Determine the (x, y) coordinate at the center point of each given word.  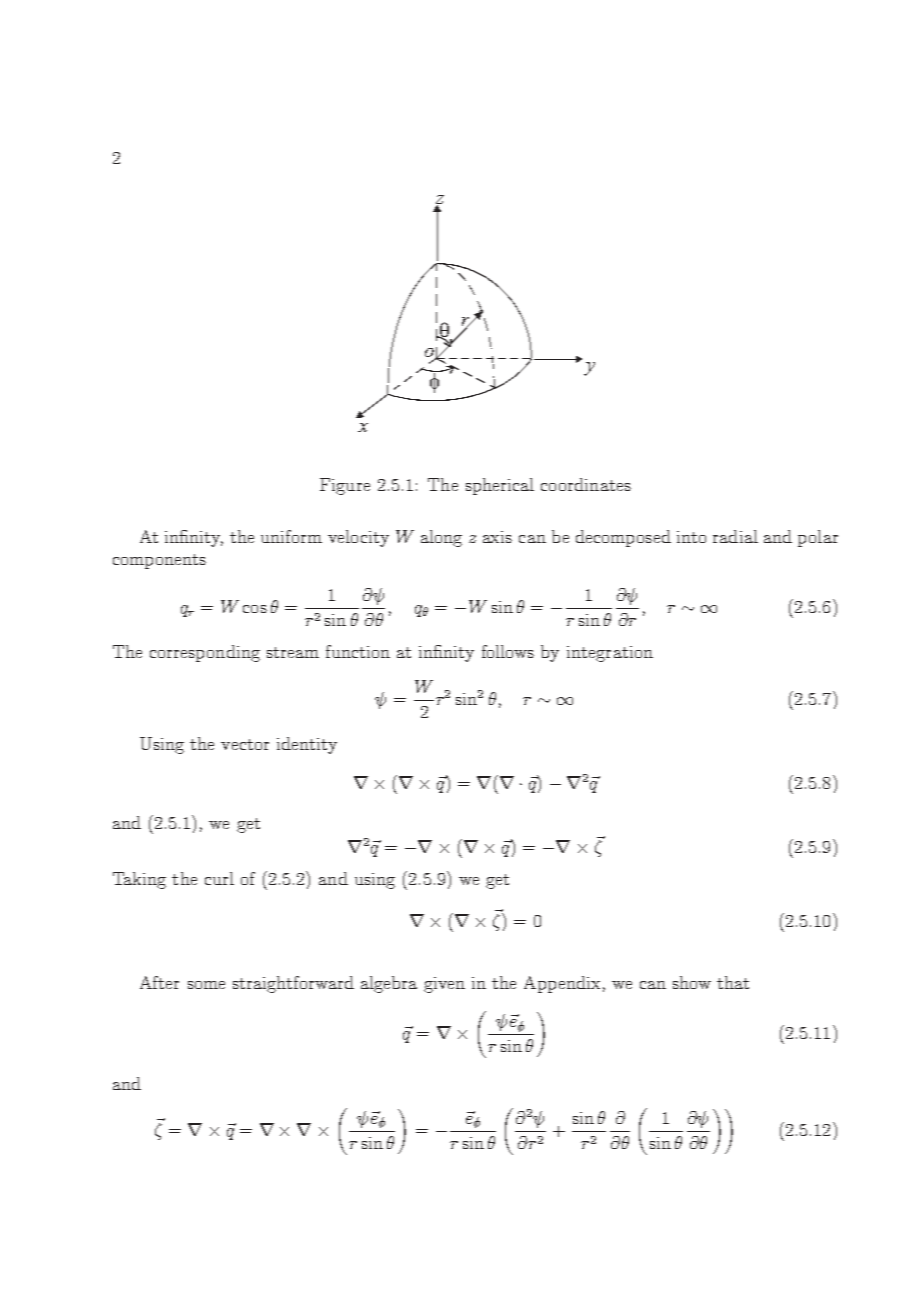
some (206, 985)
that (733, 982)
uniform (291, 536)
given (444, 985)
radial (735, 536)
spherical (500, 486)
